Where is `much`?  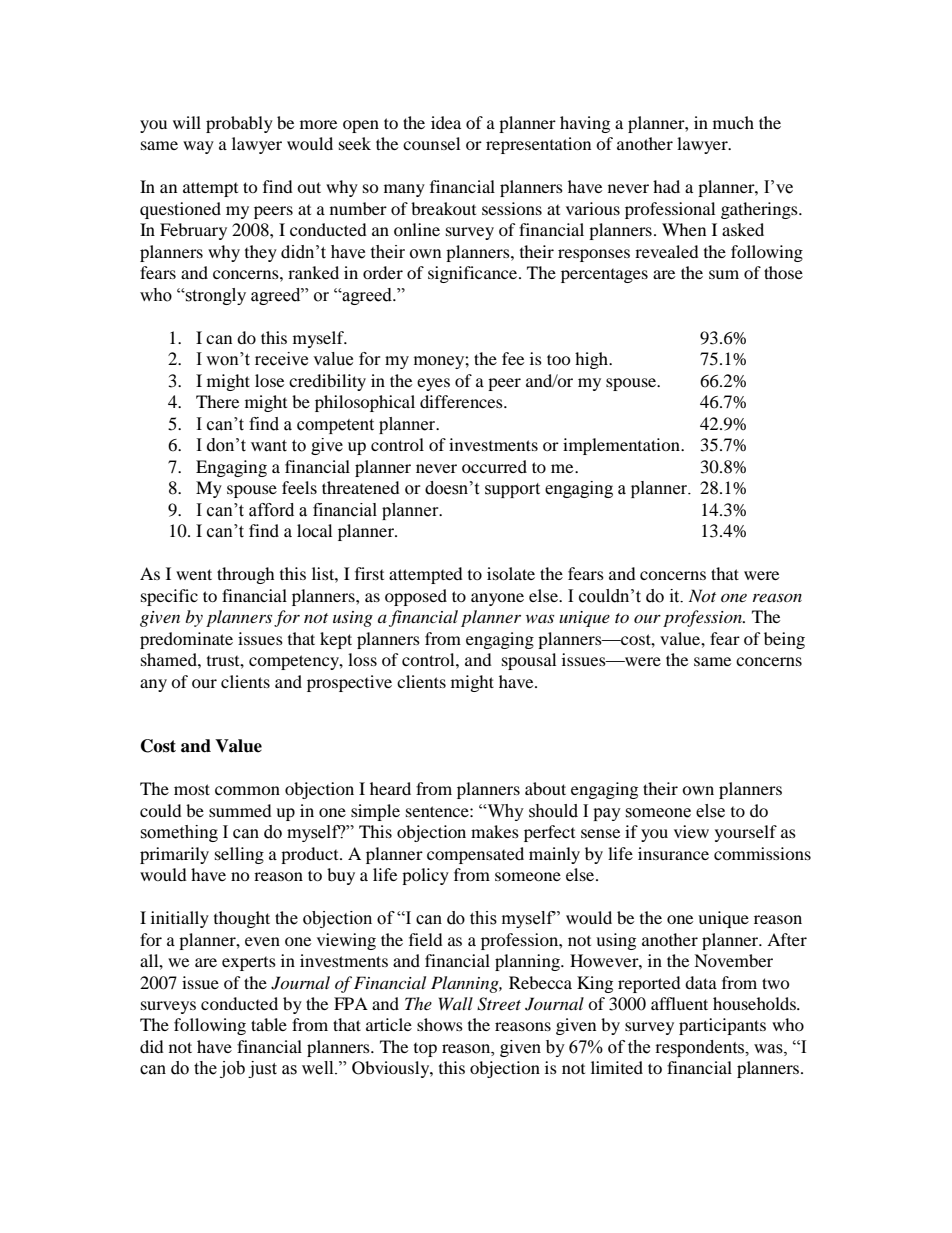
much is located at coordinates (733, 122).
